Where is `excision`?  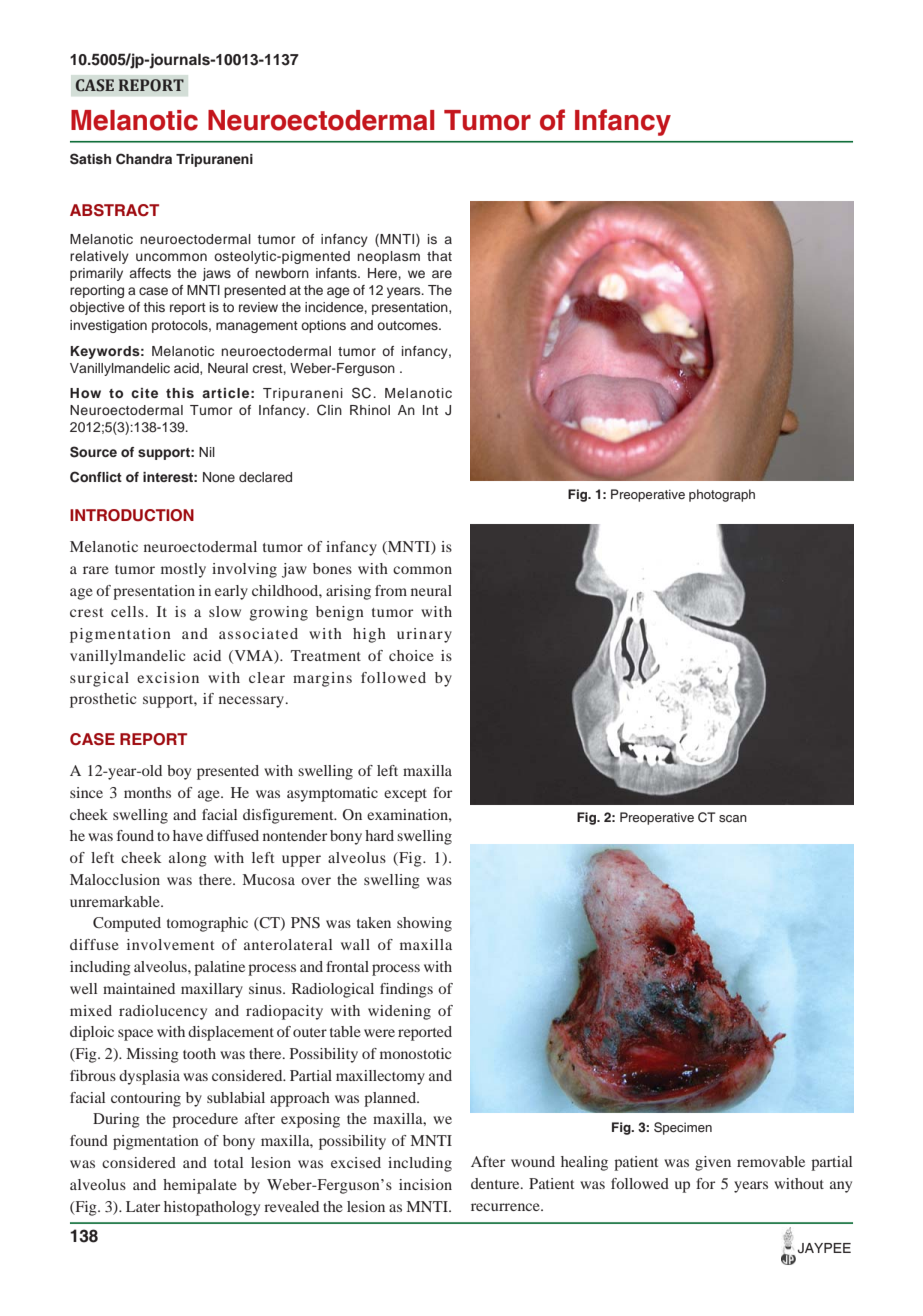
excision is located at coordinates (168, 677).
